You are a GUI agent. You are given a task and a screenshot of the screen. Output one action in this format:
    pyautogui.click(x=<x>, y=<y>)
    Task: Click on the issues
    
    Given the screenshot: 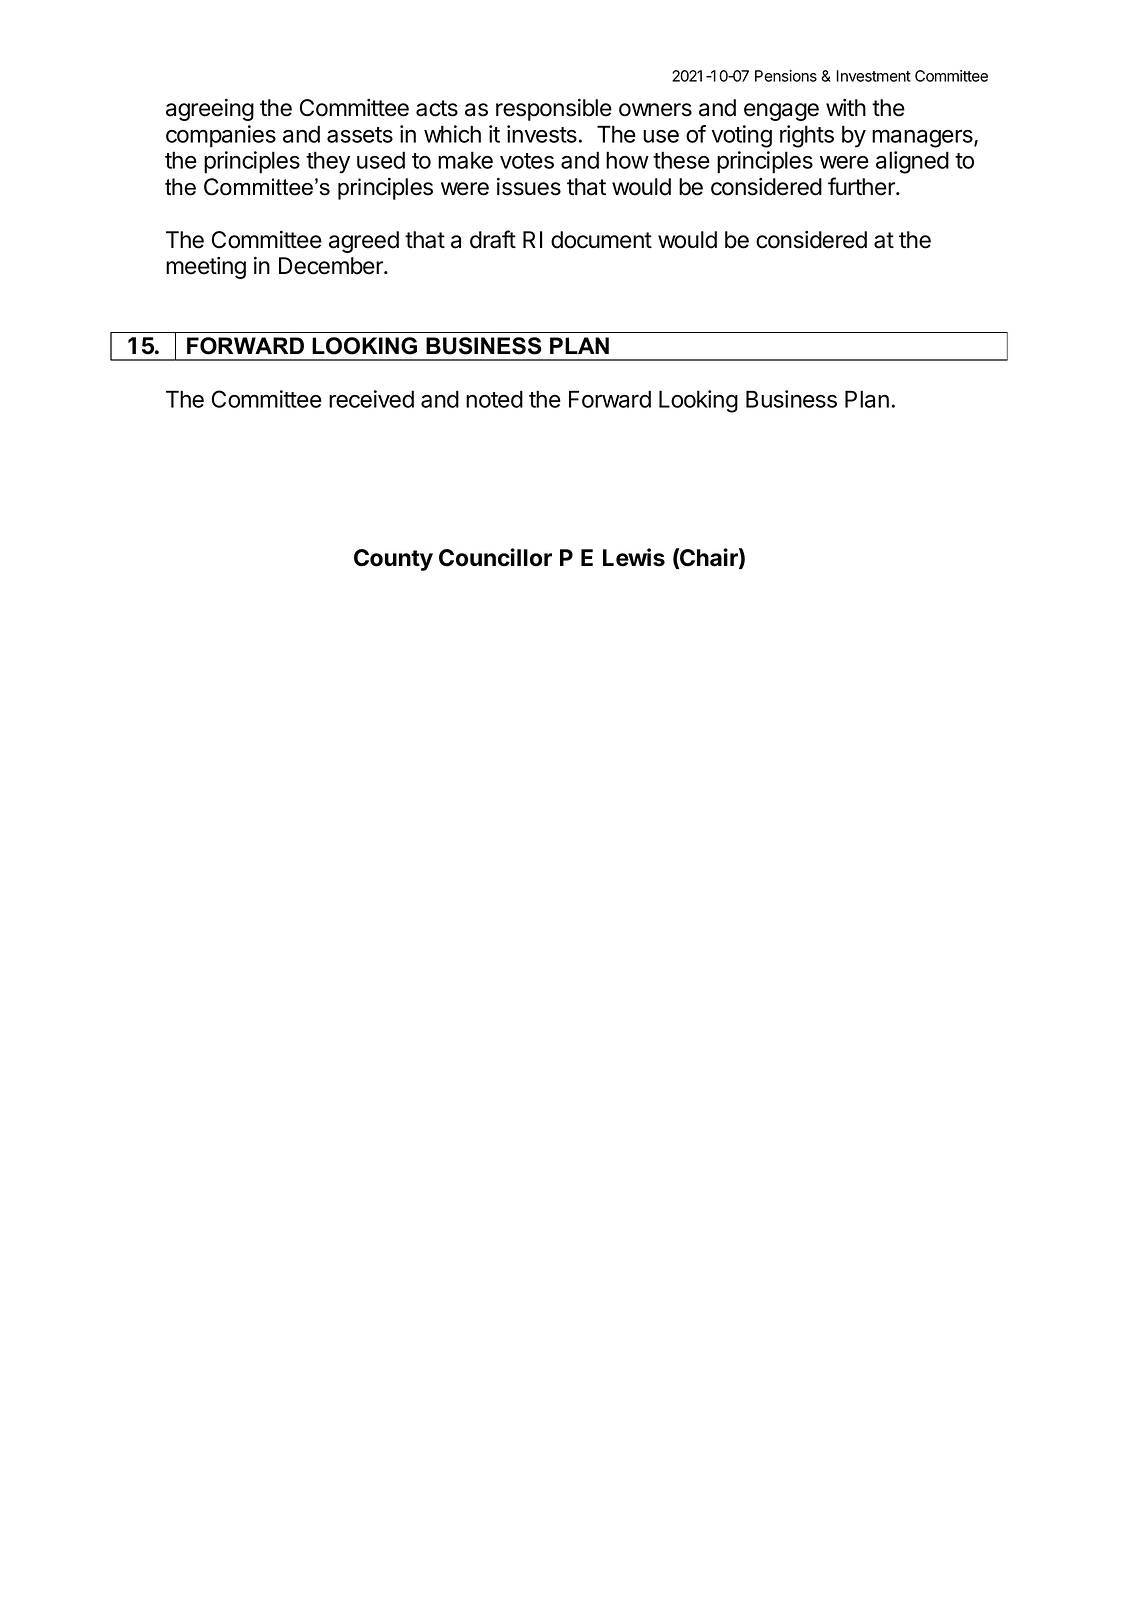 What is the action you would take?
    pyautogui.click(x=529, y=187)
